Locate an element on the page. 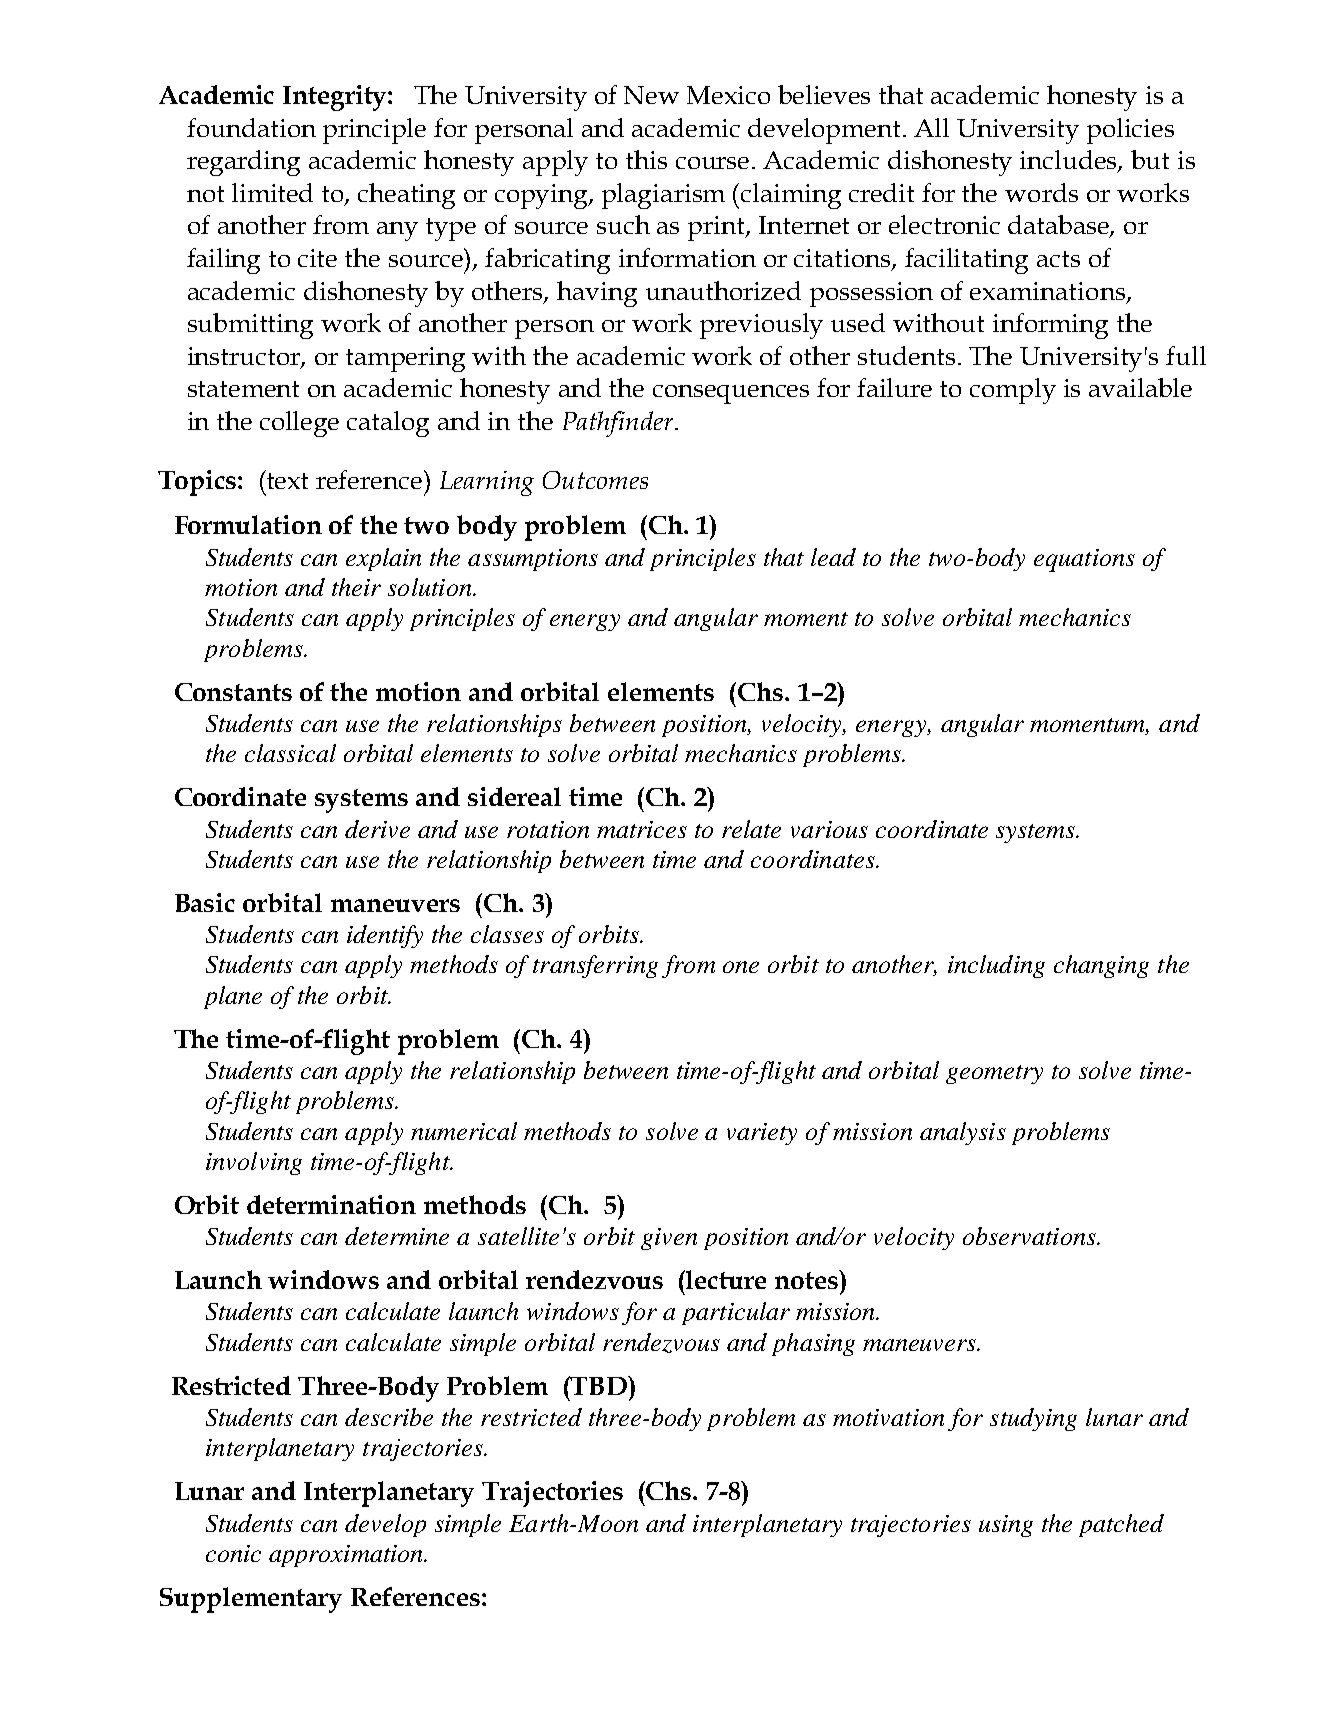  foundation is located at coordinates (251, 127).
